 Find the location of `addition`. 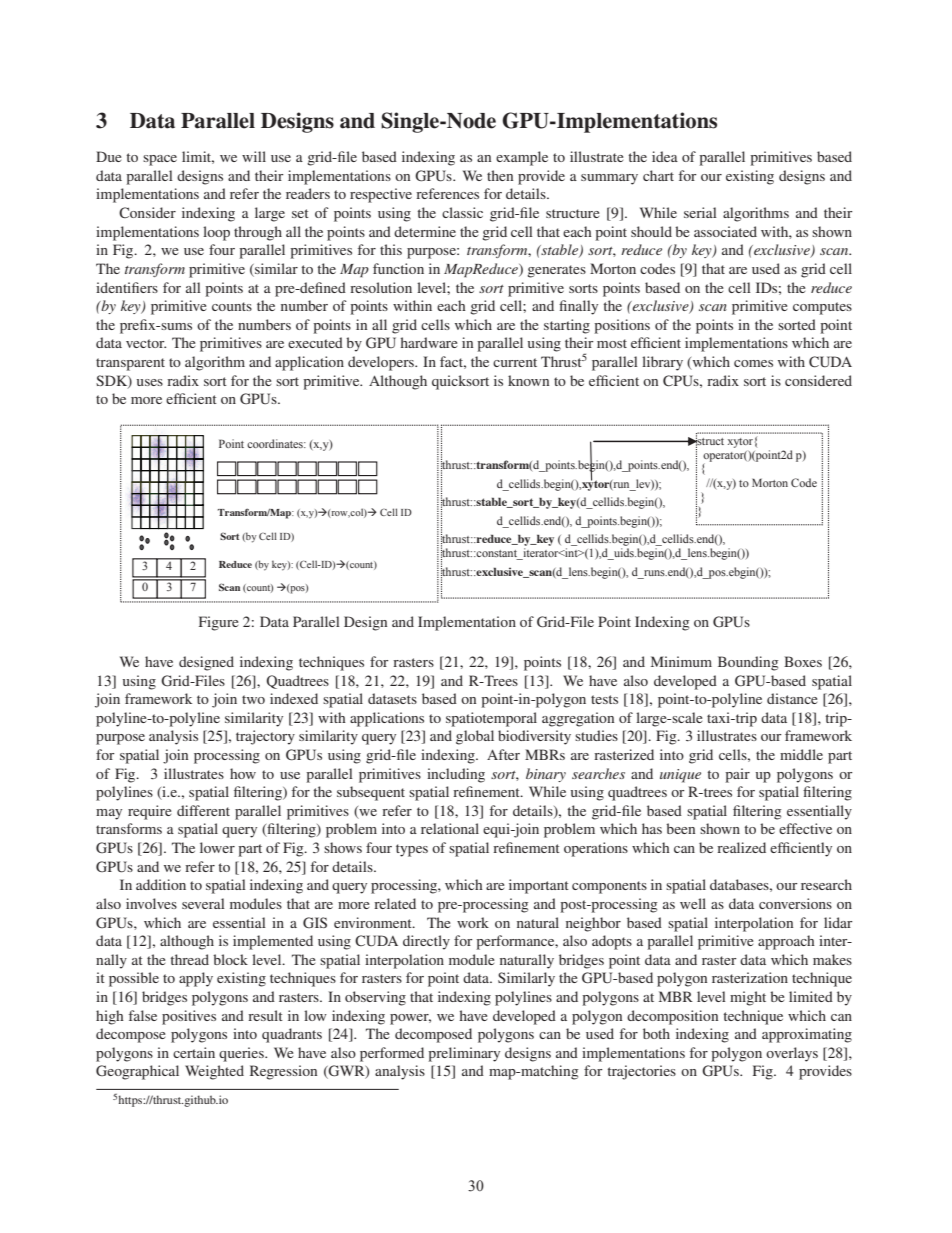

addition is located at coordinates (161, 884).
